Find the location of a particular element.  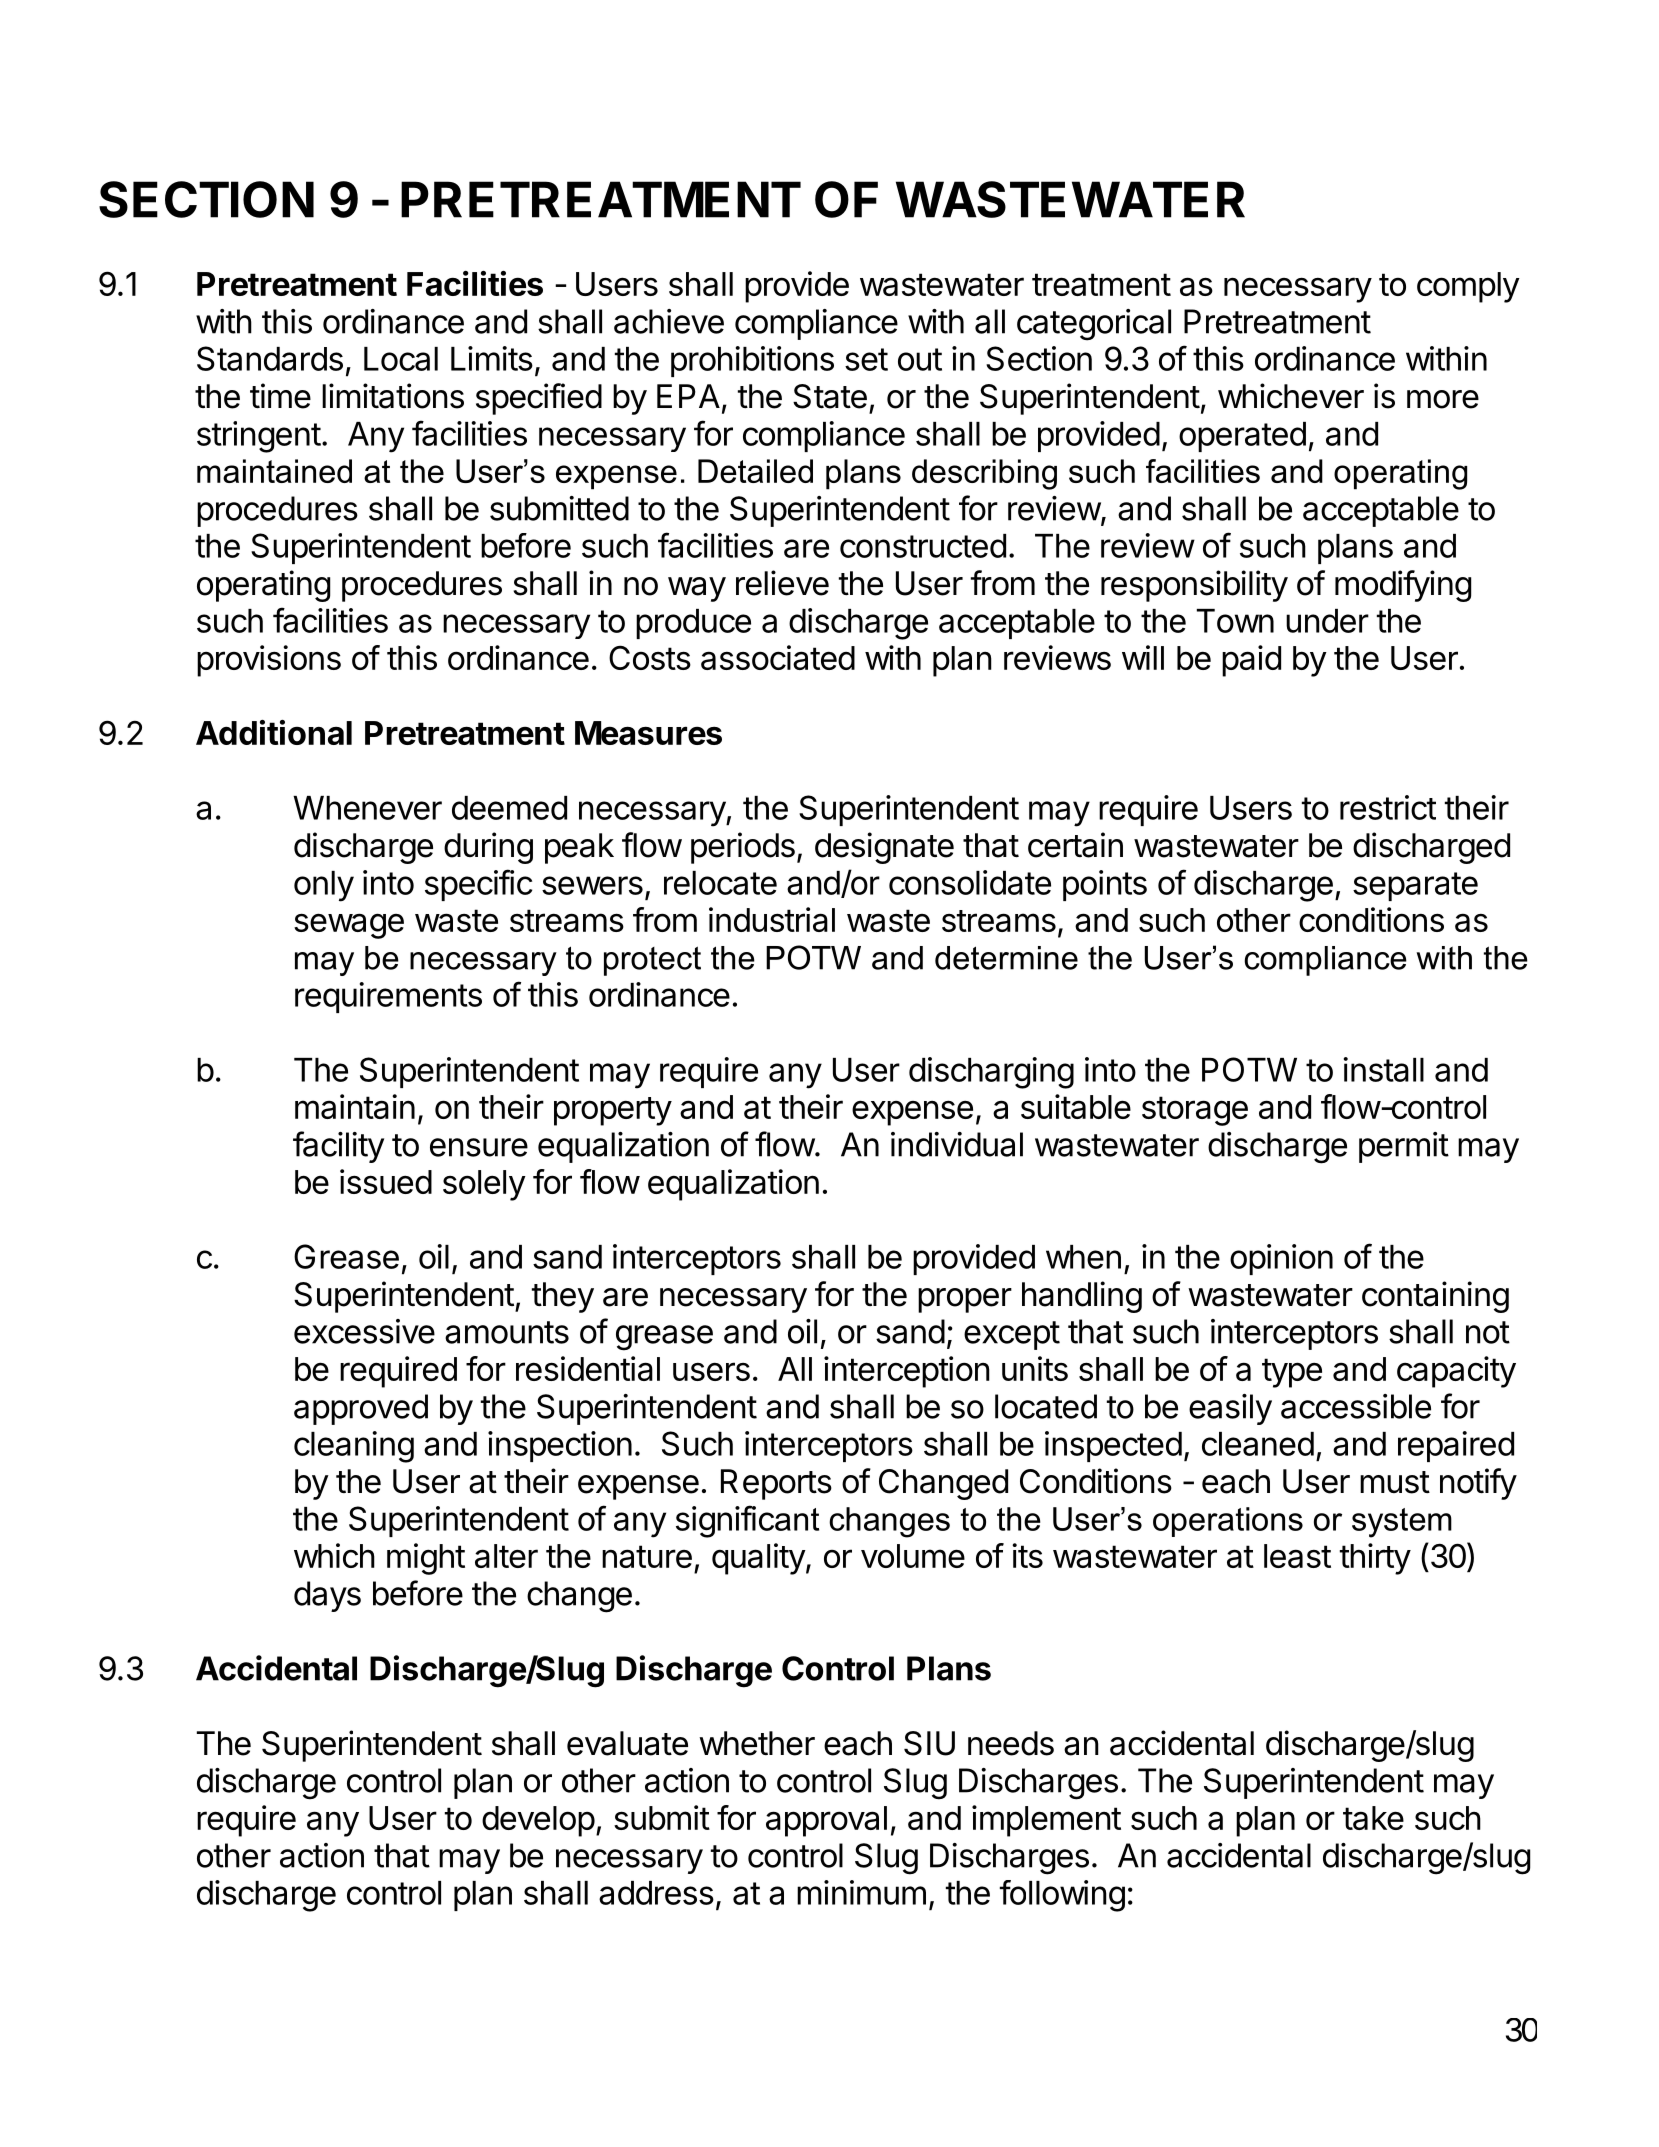

approval is located at coordinates (826, 1821).
